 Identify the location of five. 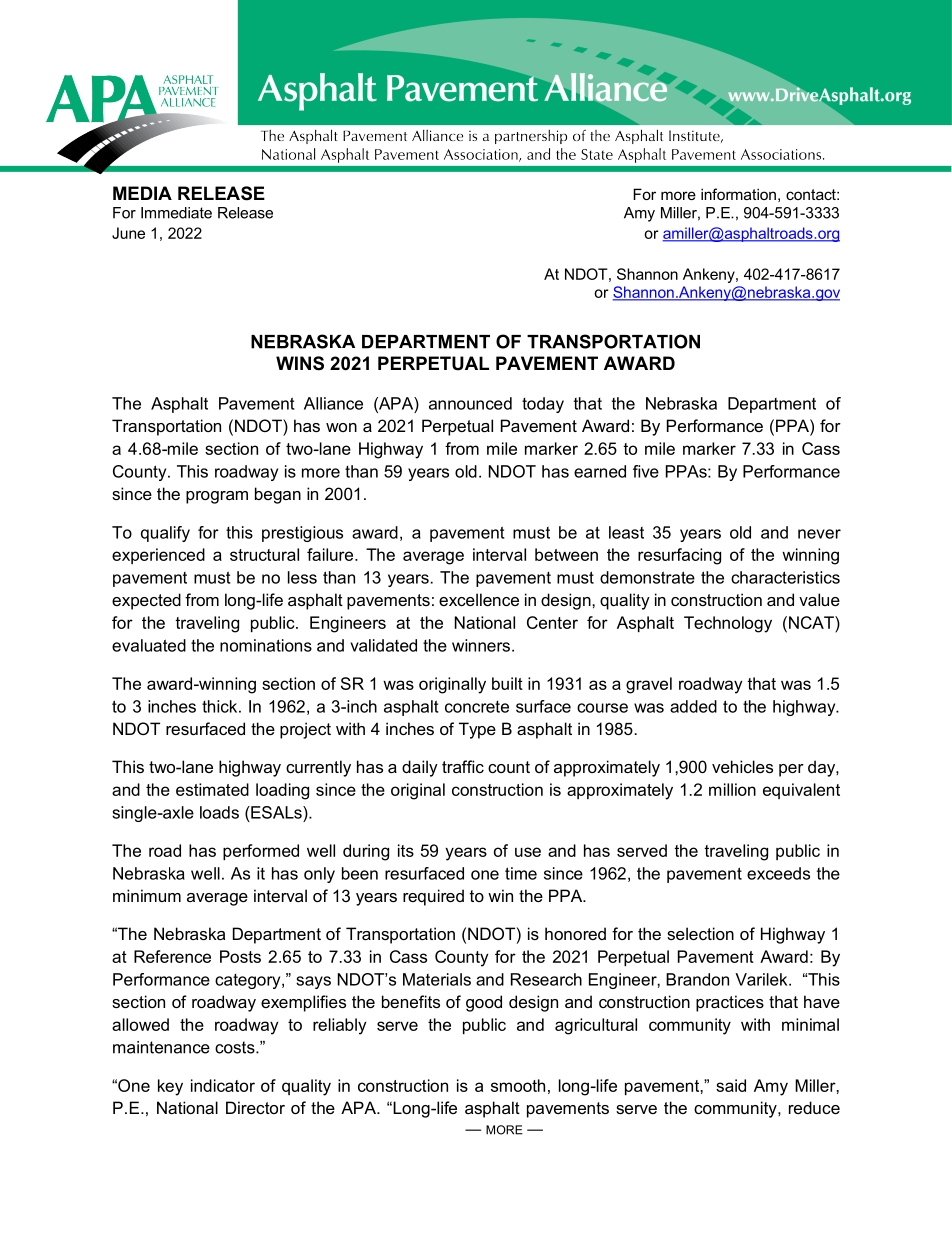
(646, 471).
